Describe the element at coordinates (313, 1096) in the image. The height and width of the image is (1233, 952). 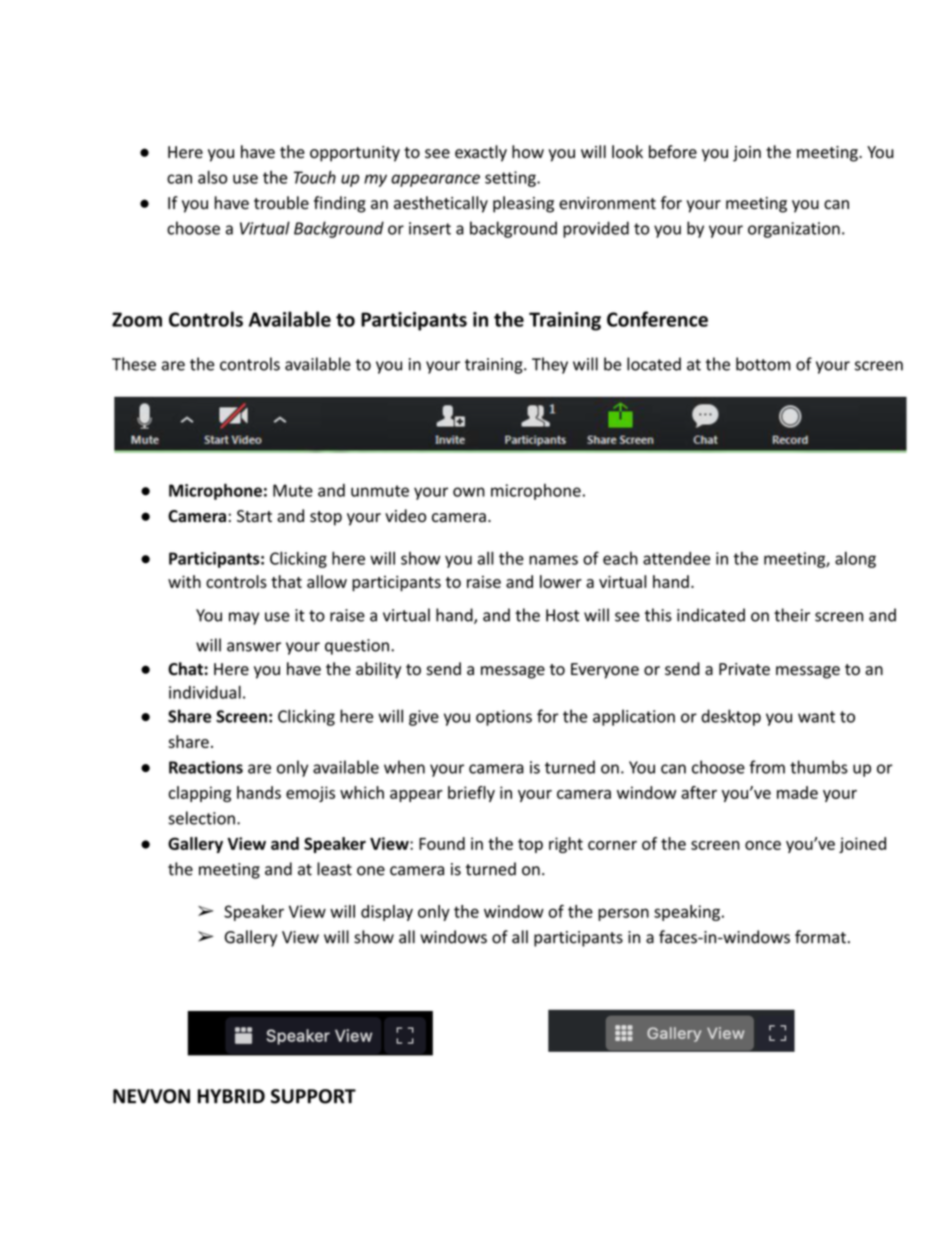
I see `SUPPORT` at that location.
